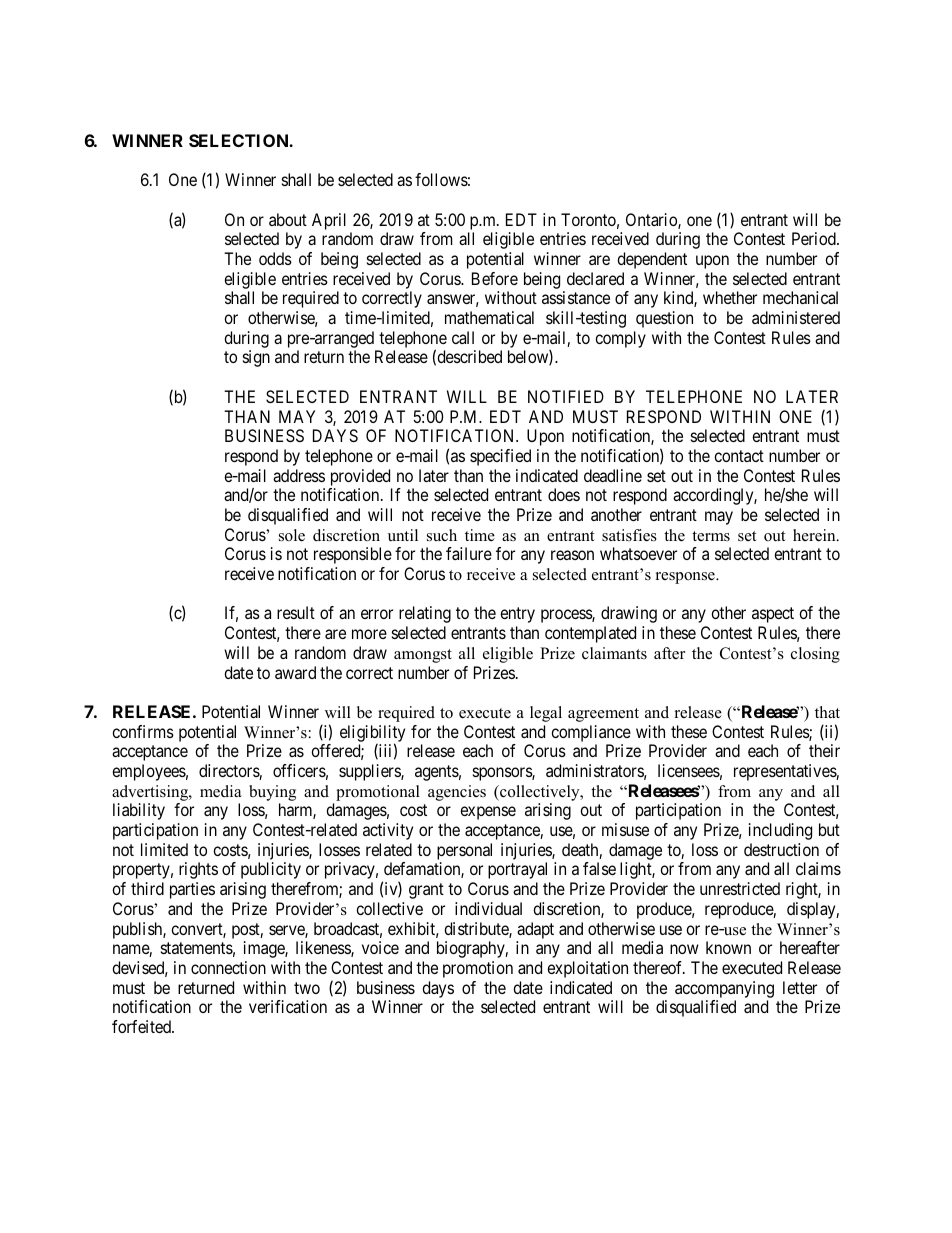  What do you see at coordinates (724, 989) in the screenshot?
I see `accompanying` at bounding box center [724, 989].
